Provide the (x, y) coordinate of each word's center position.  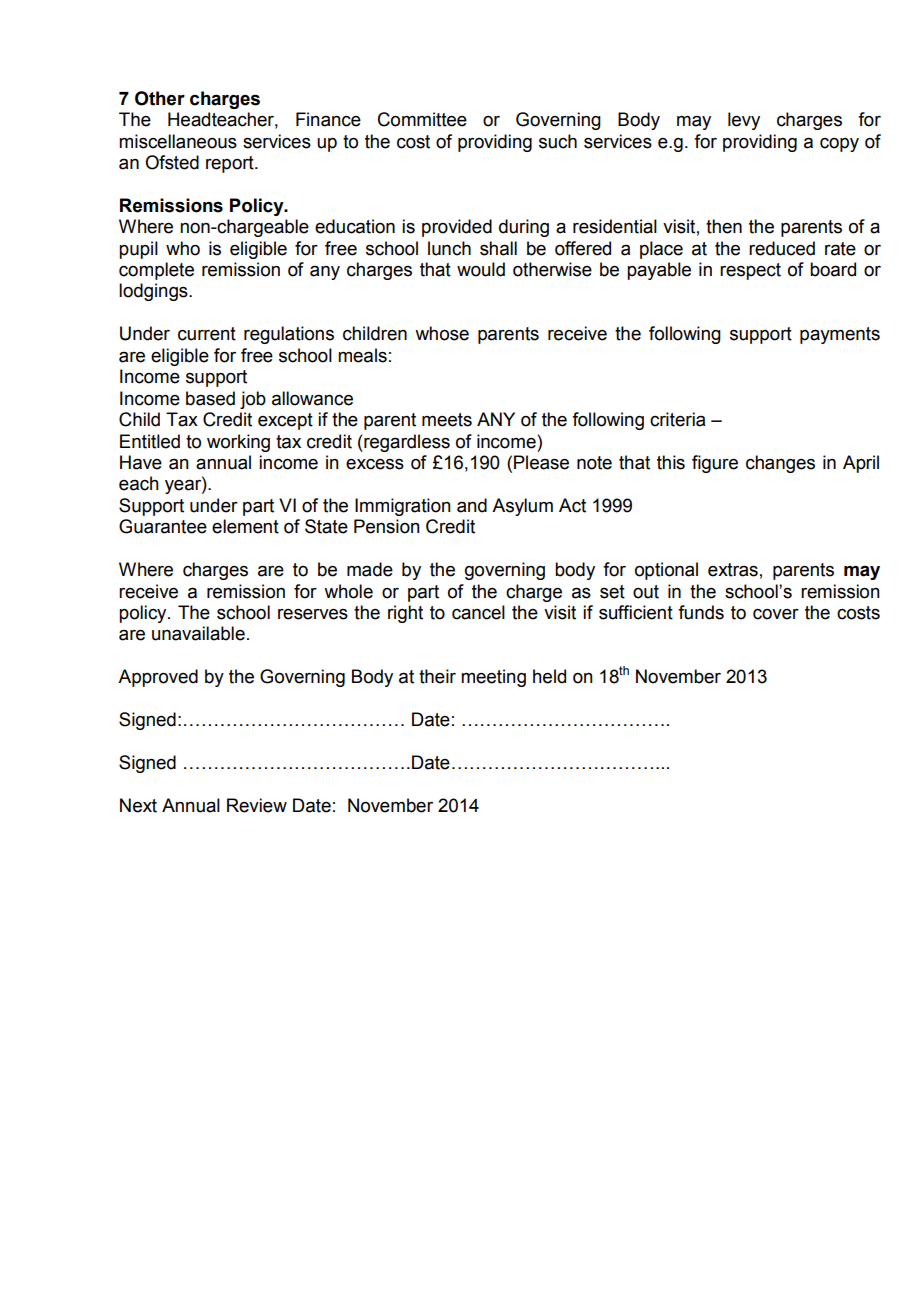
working (238, 443)
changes (780, 464)
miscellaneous (178, 141)
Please (541, 462)
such (558, 141)
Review (257, 805)
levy (744, 121)
